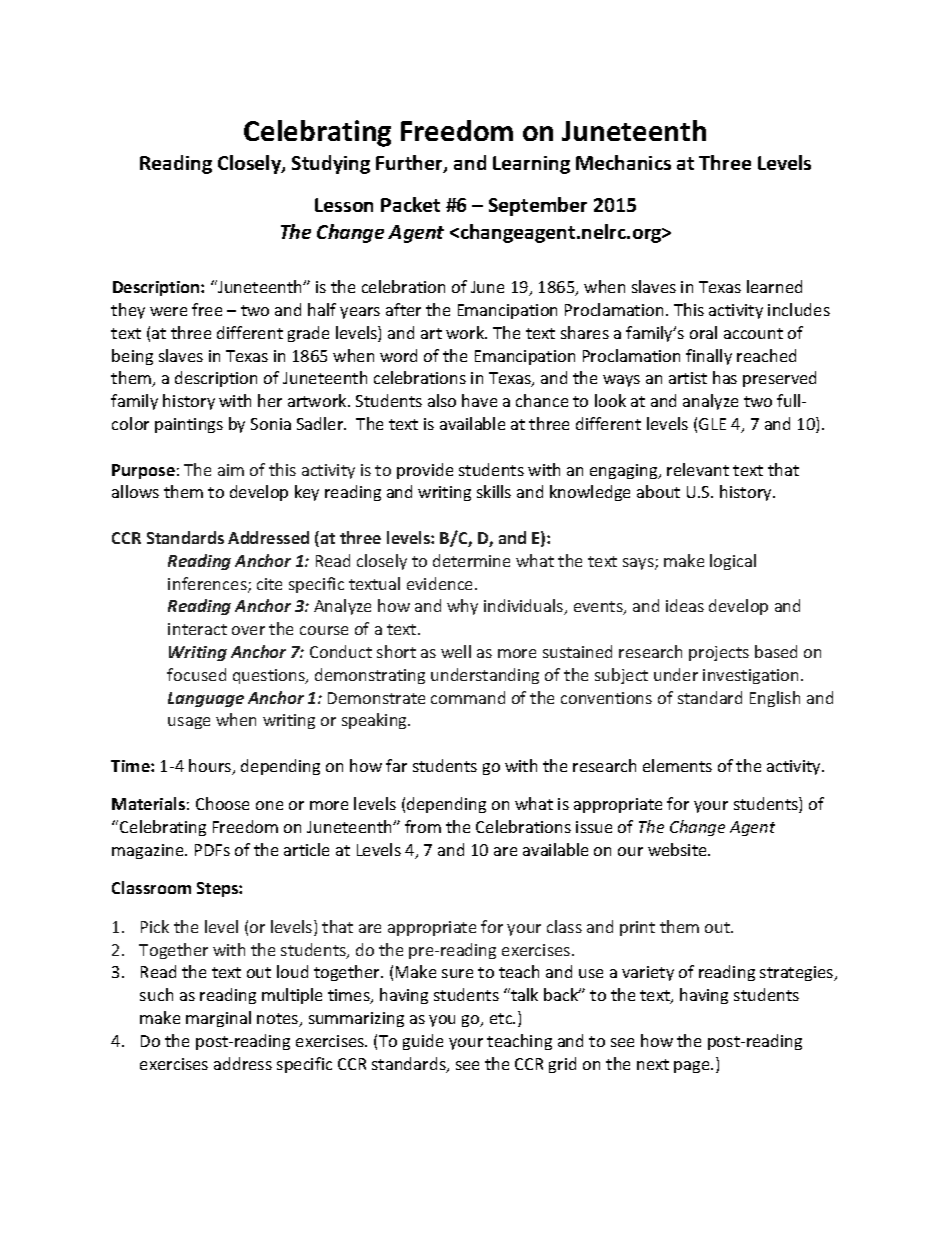 The image size is (952, 1233). Describe the element at coordinates (218, 1019) in the screenshot. I see `marginal` at that location.
